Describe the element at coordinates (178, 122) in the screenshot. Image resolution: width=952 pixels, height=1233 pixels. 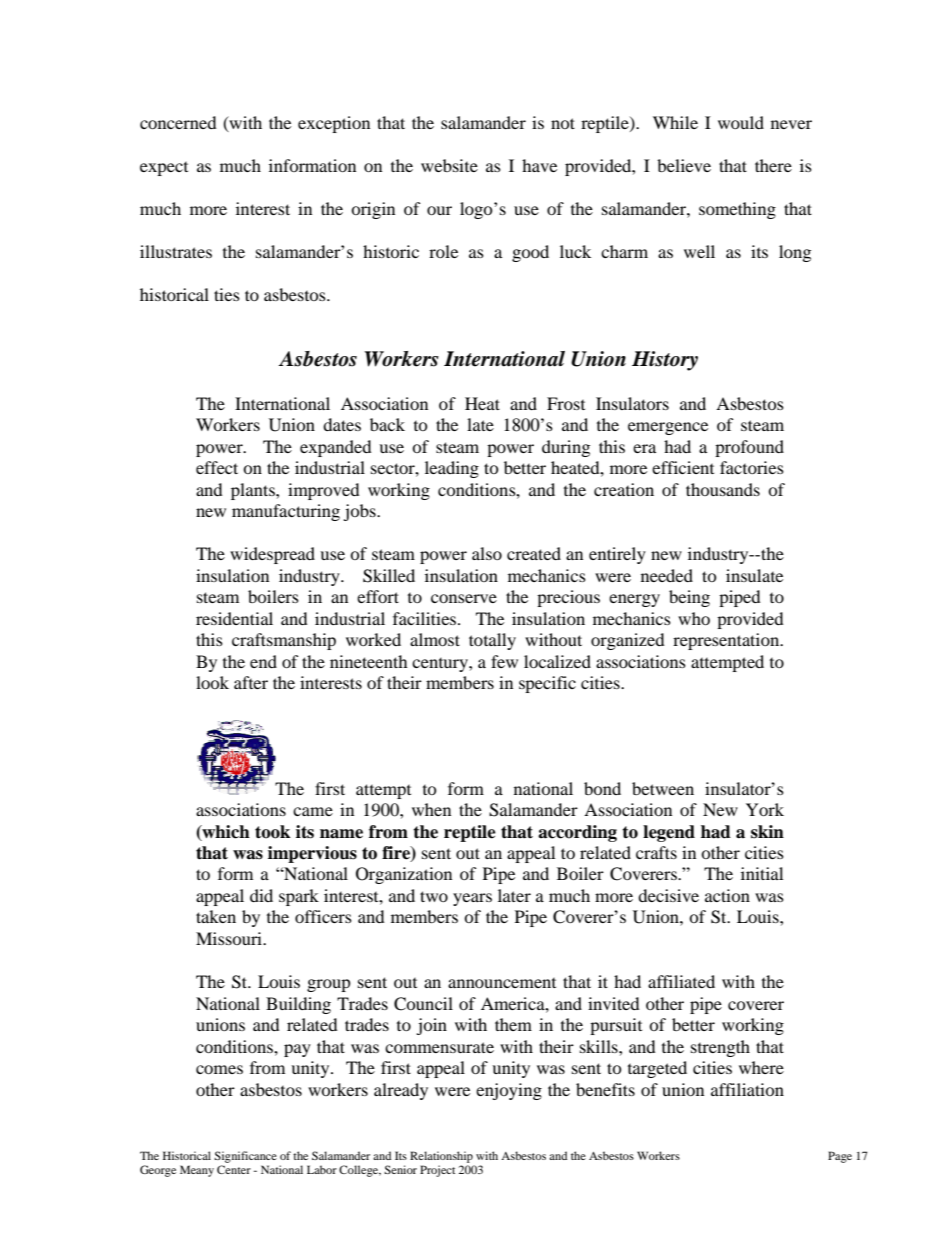
I see `concerned` at that location.
